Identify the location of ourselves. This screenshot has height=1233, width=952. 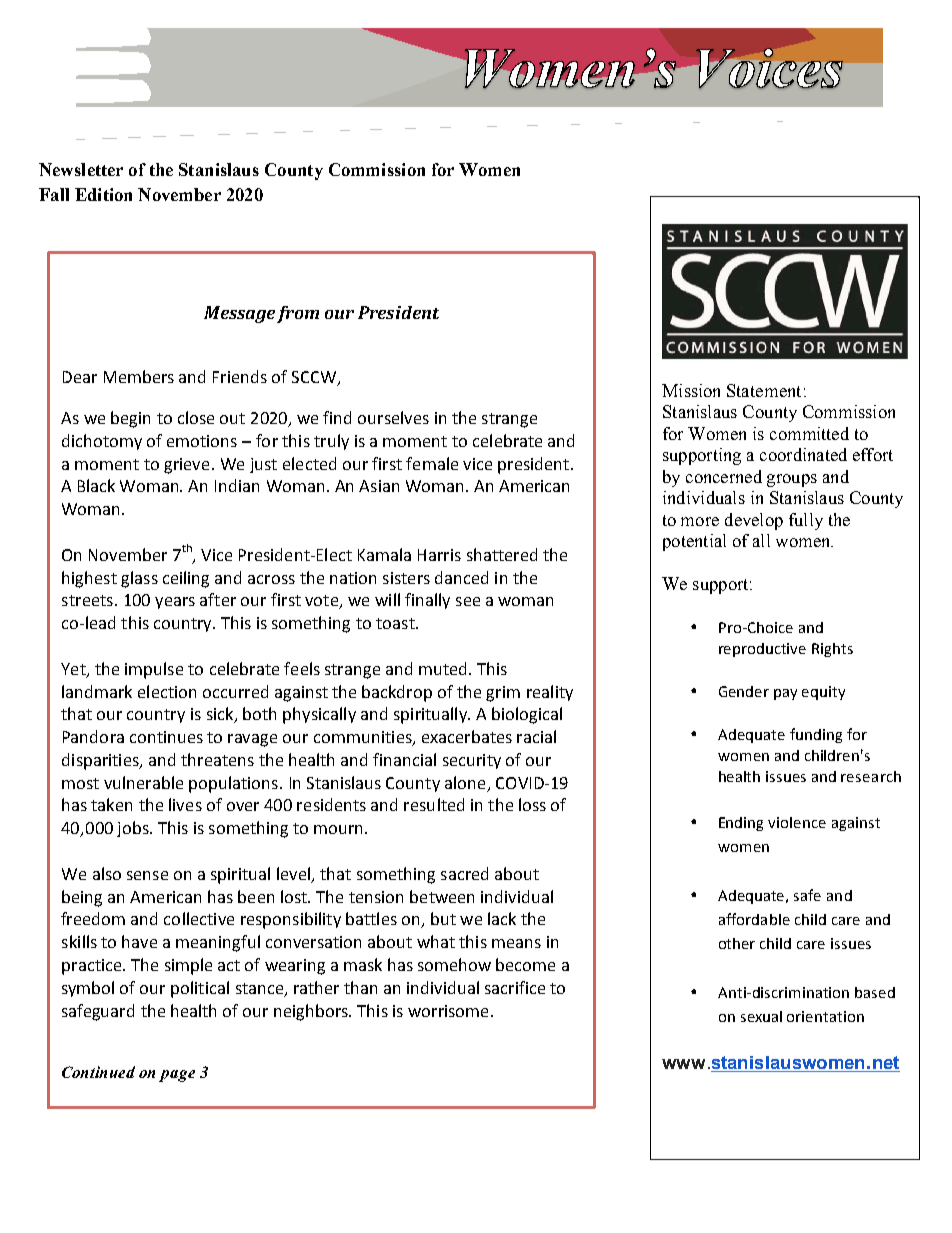
(393, 417).
